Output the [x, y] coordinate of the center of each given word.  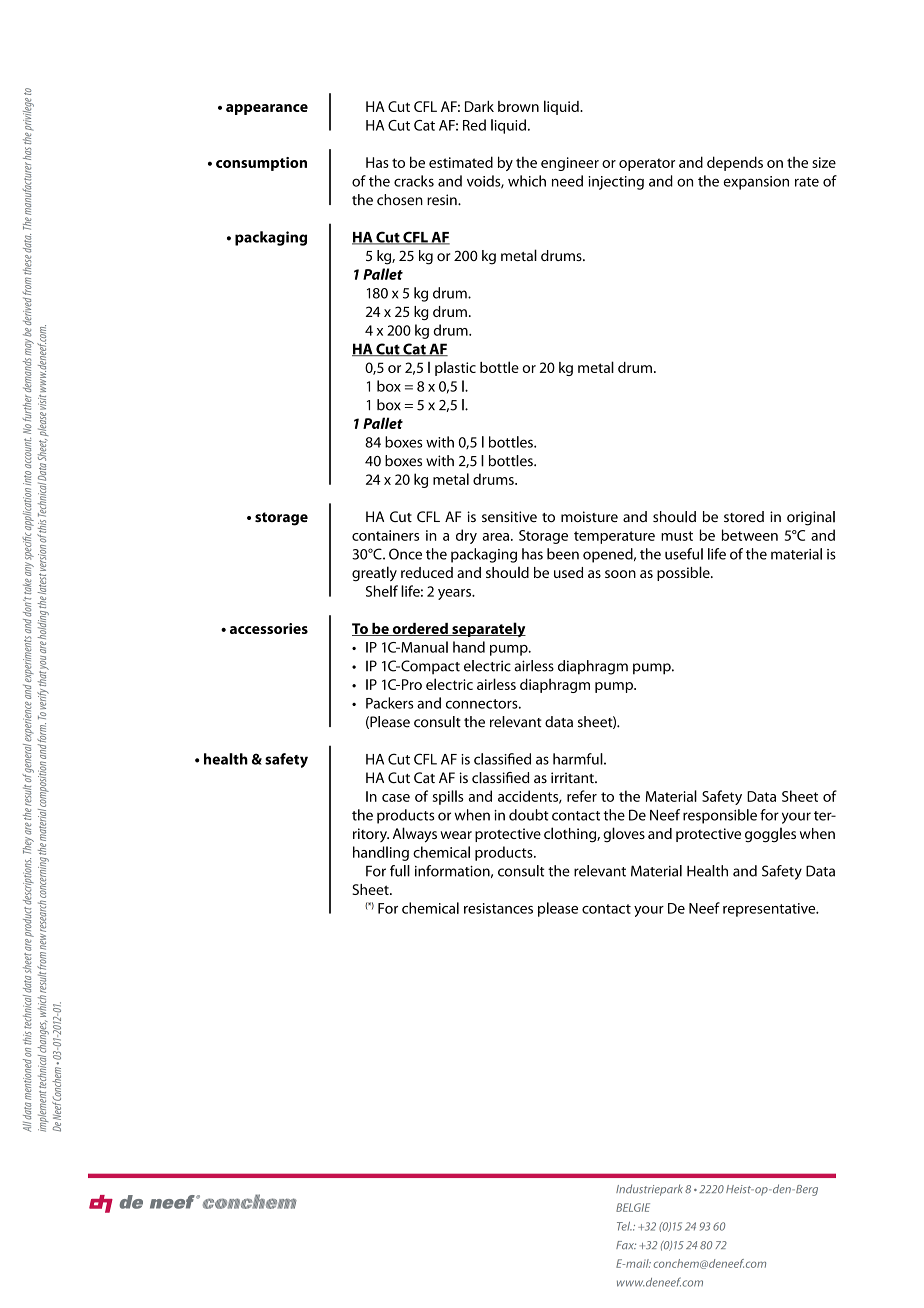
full [400, 871]
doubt [529, 815]
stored [744, 516]
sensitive [509, 516]
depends [735, 163]
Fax [626, 1245]
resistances [498, 908]
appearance [267, 109]
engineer [570, 164]
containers [385, 535]
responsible [720, 816]
